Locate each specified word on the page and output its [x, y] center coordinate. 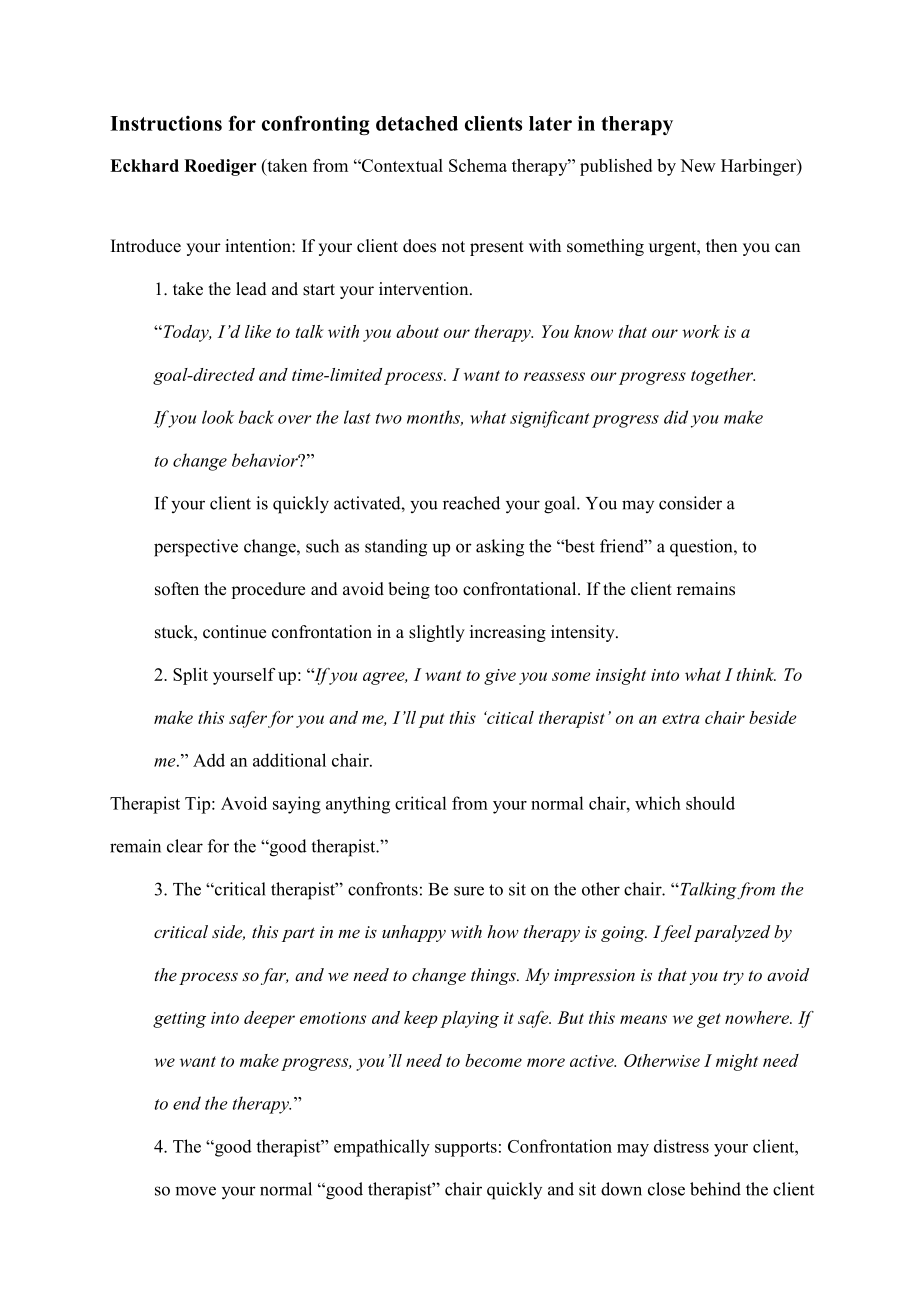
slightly [437, 633]
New [698, 165]
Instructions [166, 123]
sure [469, 891]
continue [234, 632]
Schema [478, 165]
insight [621, 676]
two [389, 418]
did [676, 417]
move [195, 1191]
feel [675, 933]
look [218, 417]
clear [185, 846]
